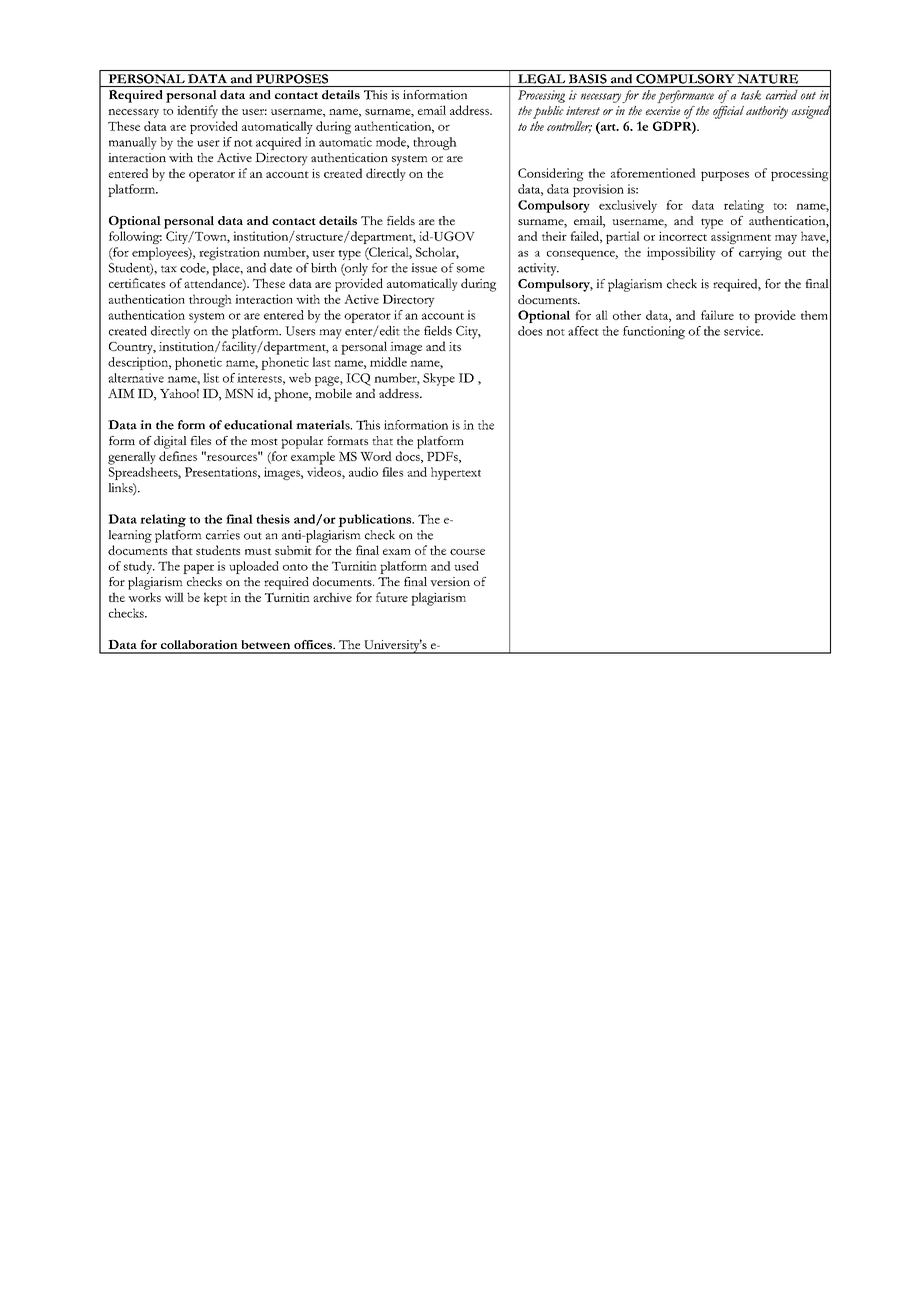  What do you see at coordinates (198, 569) in the screenshot?
I see `paper` at bounding box center [198, 569].
